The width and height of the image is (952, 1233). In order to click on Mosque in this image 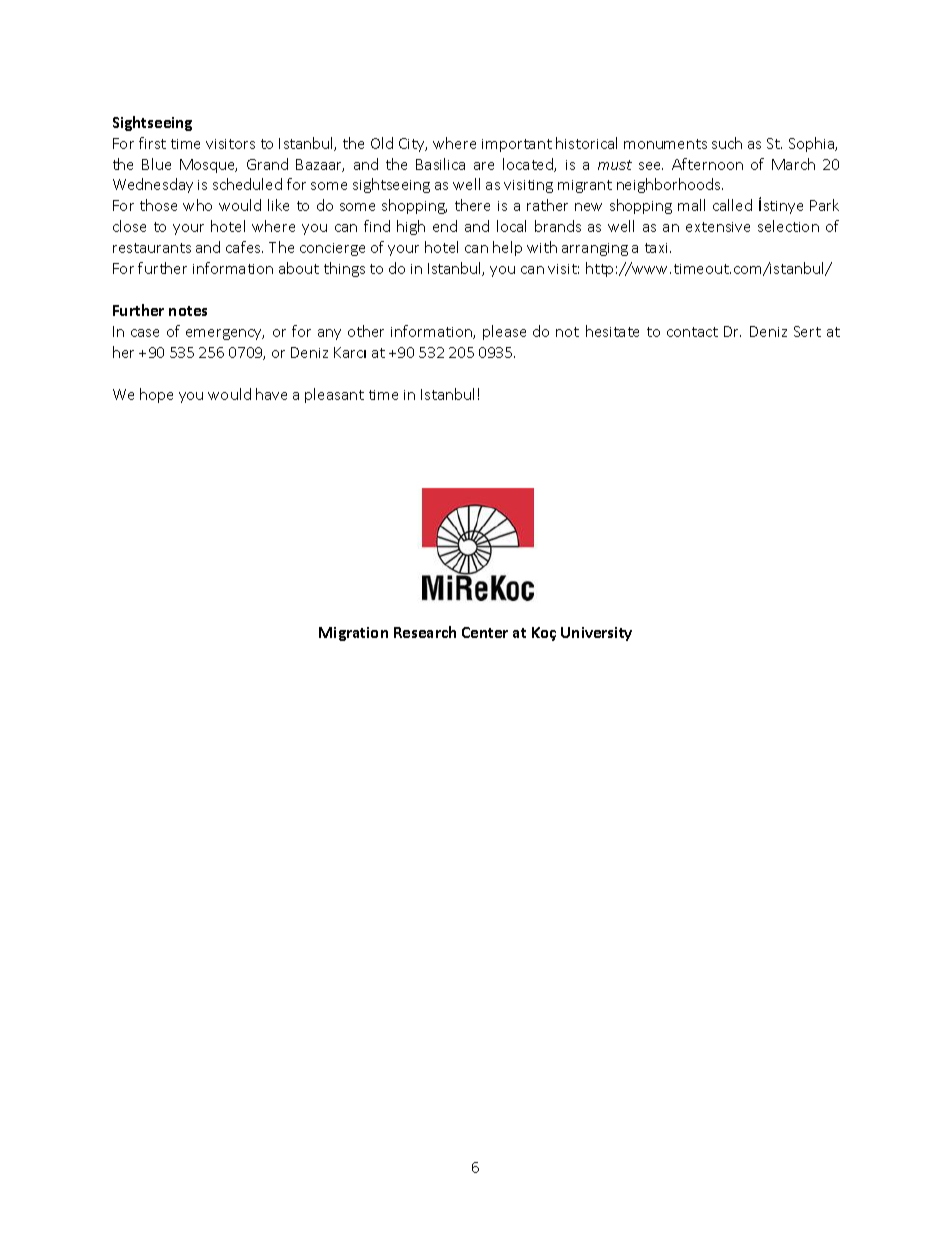, I will do `click(208, 166)`.
